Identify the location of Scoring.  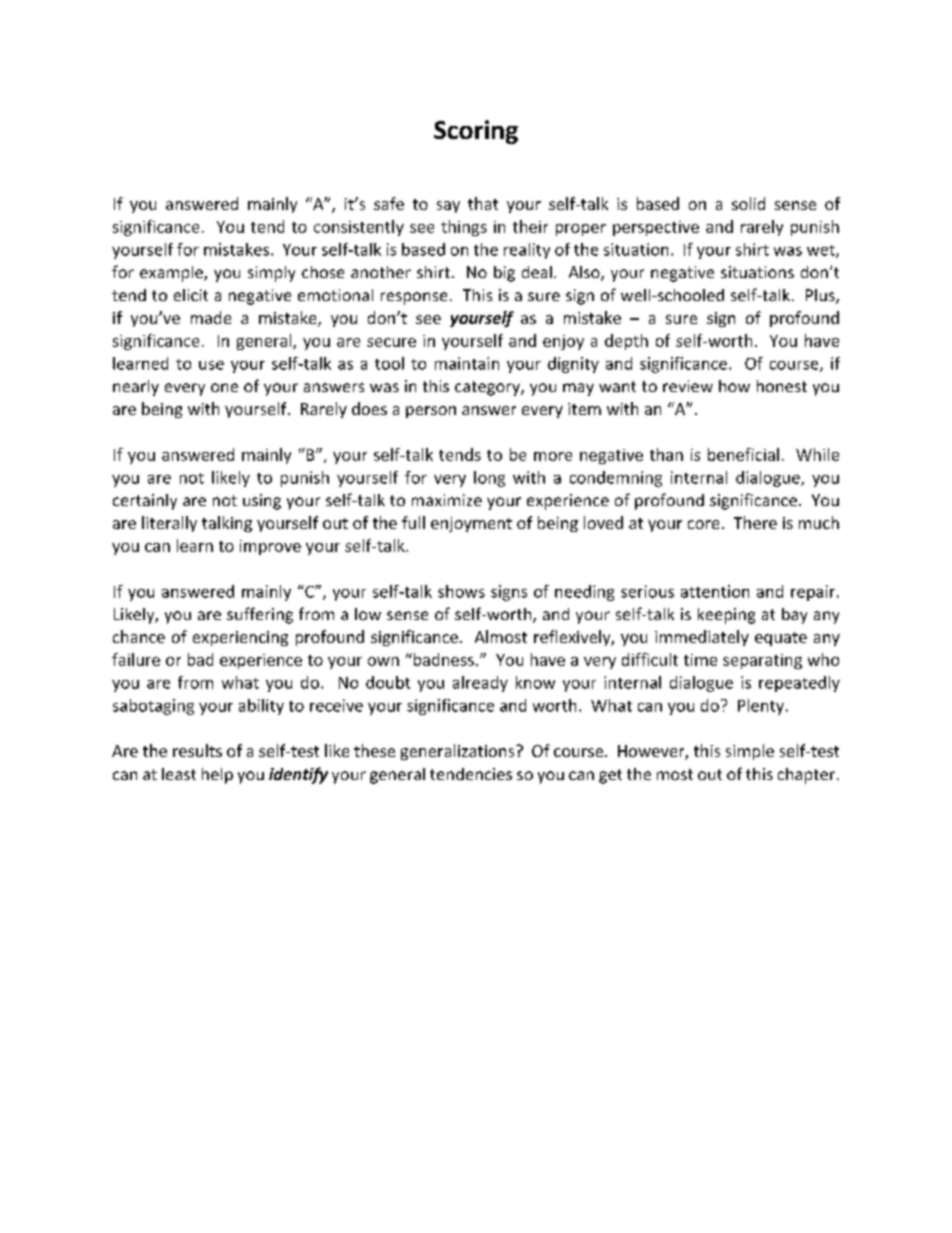
(476, 132).
